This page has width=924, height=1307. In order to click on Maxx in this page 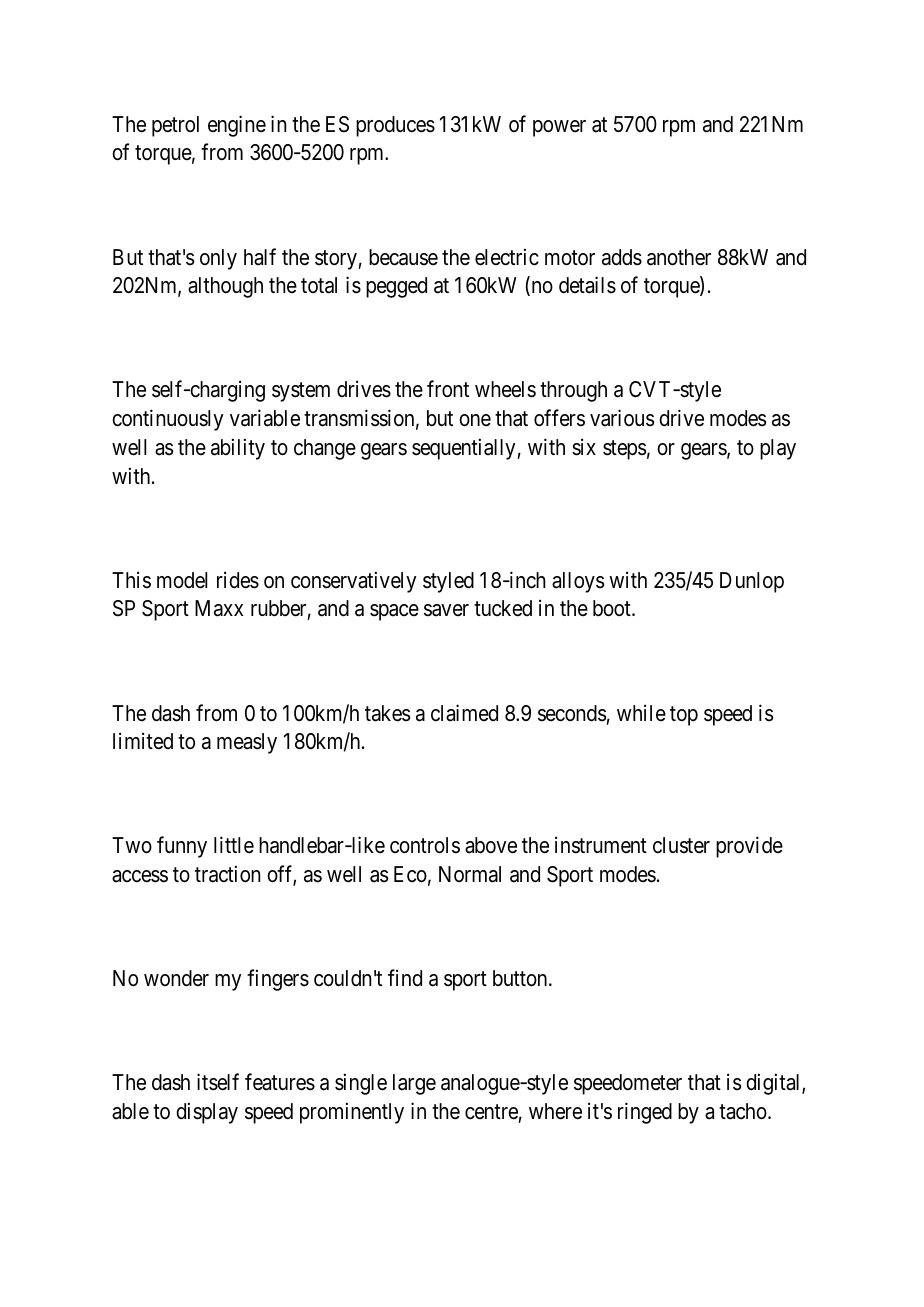, I will do `click(219, 608)`.
